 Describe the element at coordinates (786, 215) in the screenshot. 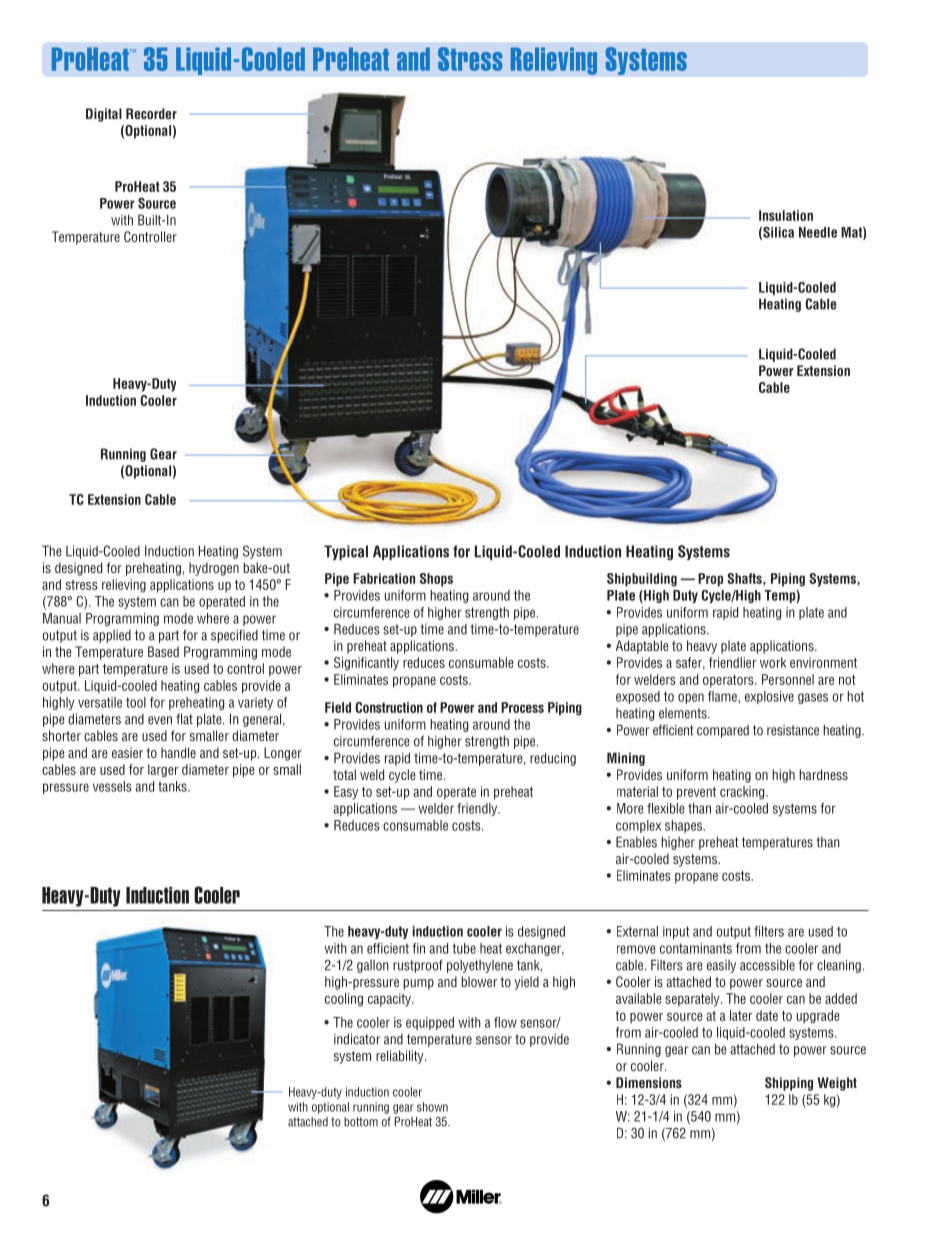

I see `Insulation` at that location.
